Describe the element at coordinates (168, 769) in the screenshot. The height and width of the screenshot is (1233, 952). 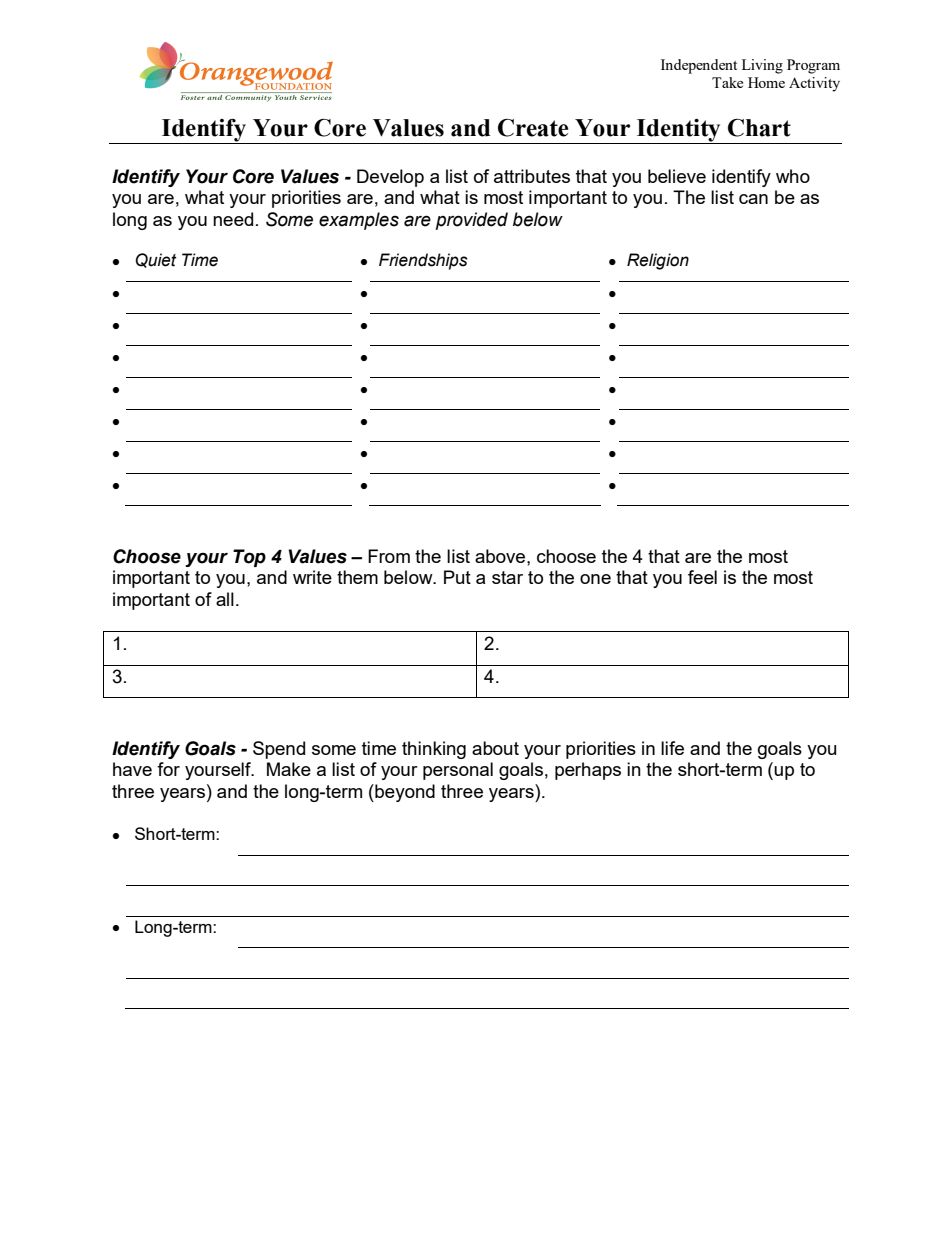
I see `for` at that location.
